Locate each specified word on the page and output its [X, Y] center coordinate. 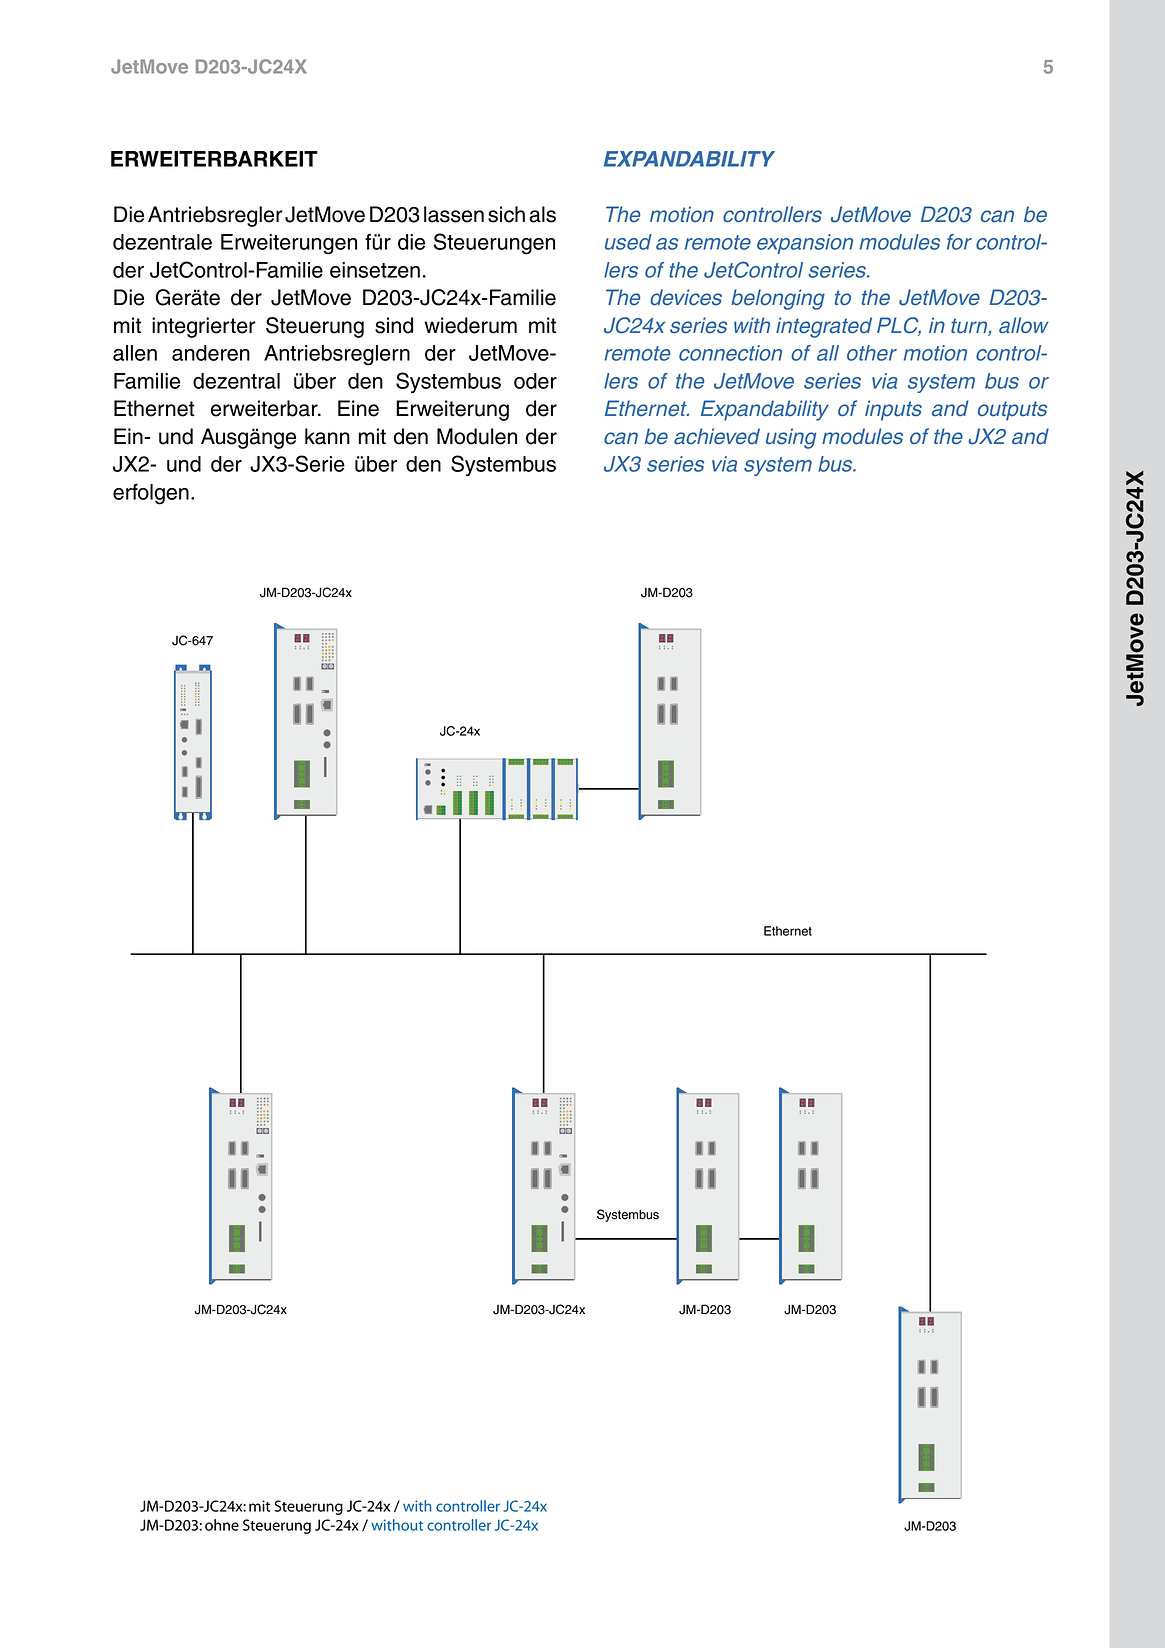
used [628, 242]
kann [327, 436]
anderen [211, 353]
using [791, 438]
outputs [1012, 411]
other [872, 353]
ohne [222, 1525]
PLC [899, 326]
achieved [717, 436]
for [959, 242]
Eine [358, 408]
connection [730, 353]
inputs [893, 410]
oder [535, 381]
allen [135, 353]
